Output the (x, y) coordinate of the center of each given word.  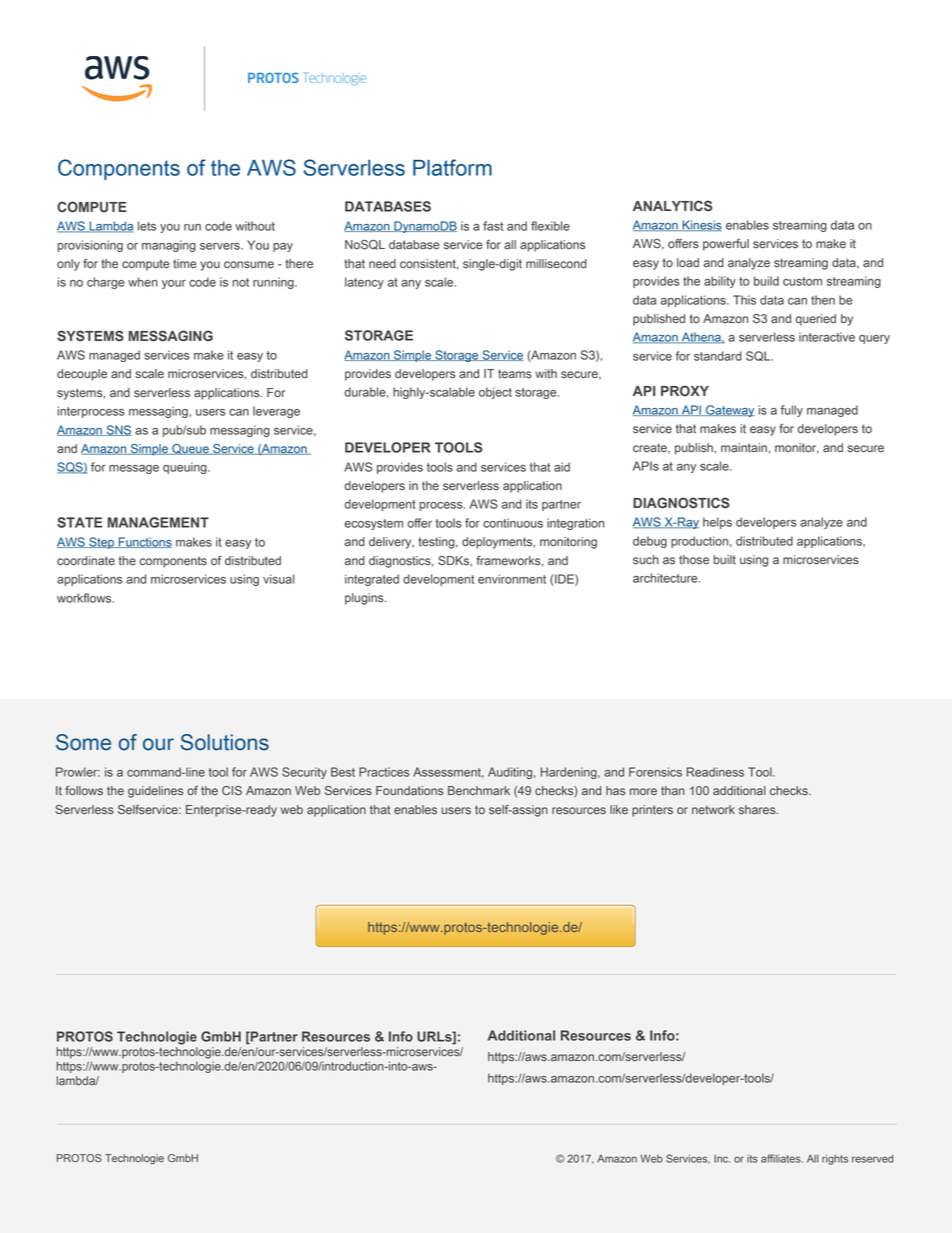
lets (147, 226)
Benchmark (479, 791)
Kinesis (701, 225)
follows (84, 791)
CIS (232, 791)
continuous (513, 523)
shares (758, 810)
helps (717, 523)
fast (493, 226)
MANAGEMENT (158, 522)
